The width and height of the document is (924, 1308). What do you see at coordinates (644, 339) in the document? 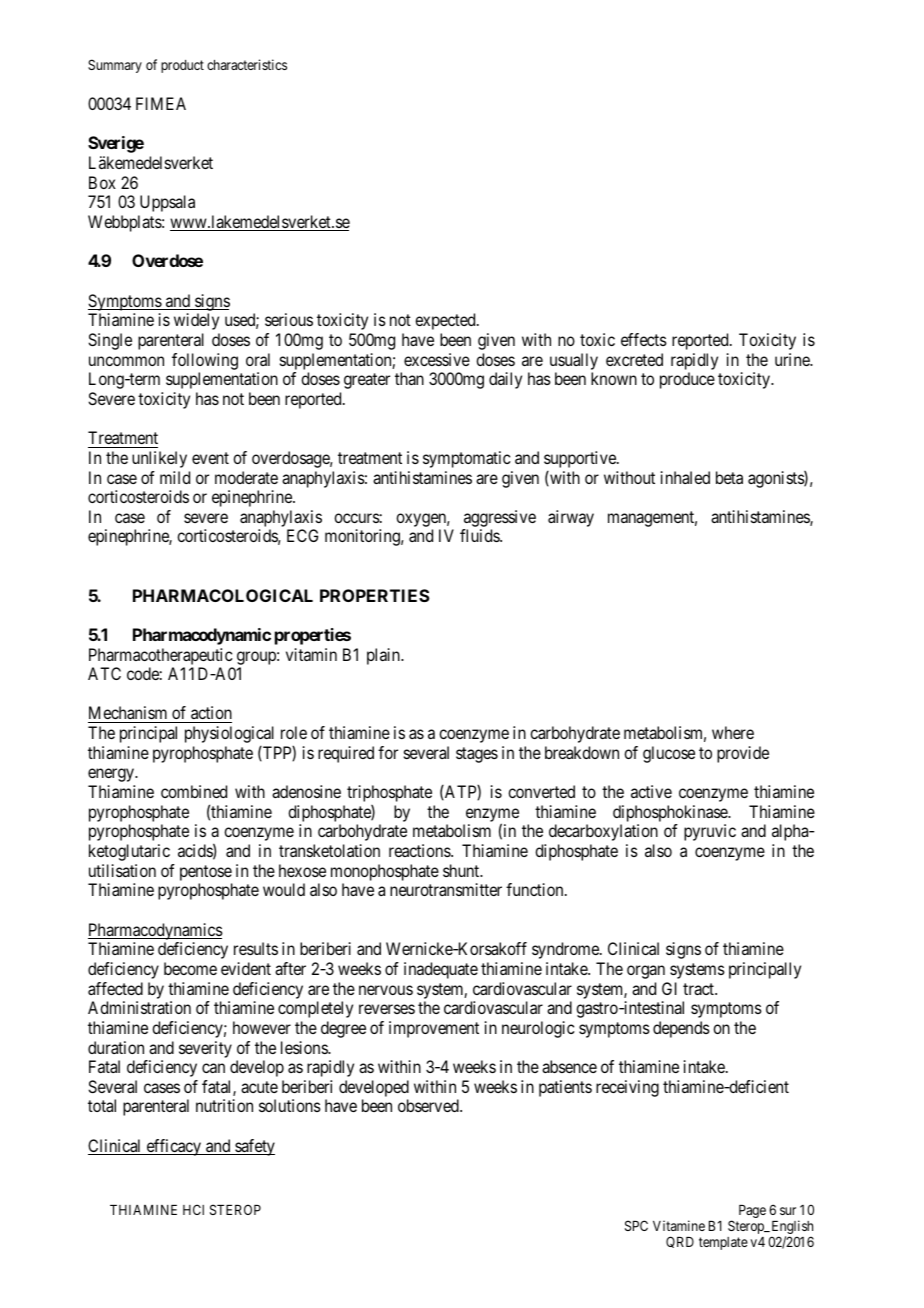
I see `effects` at bounding box center [644, 339].
